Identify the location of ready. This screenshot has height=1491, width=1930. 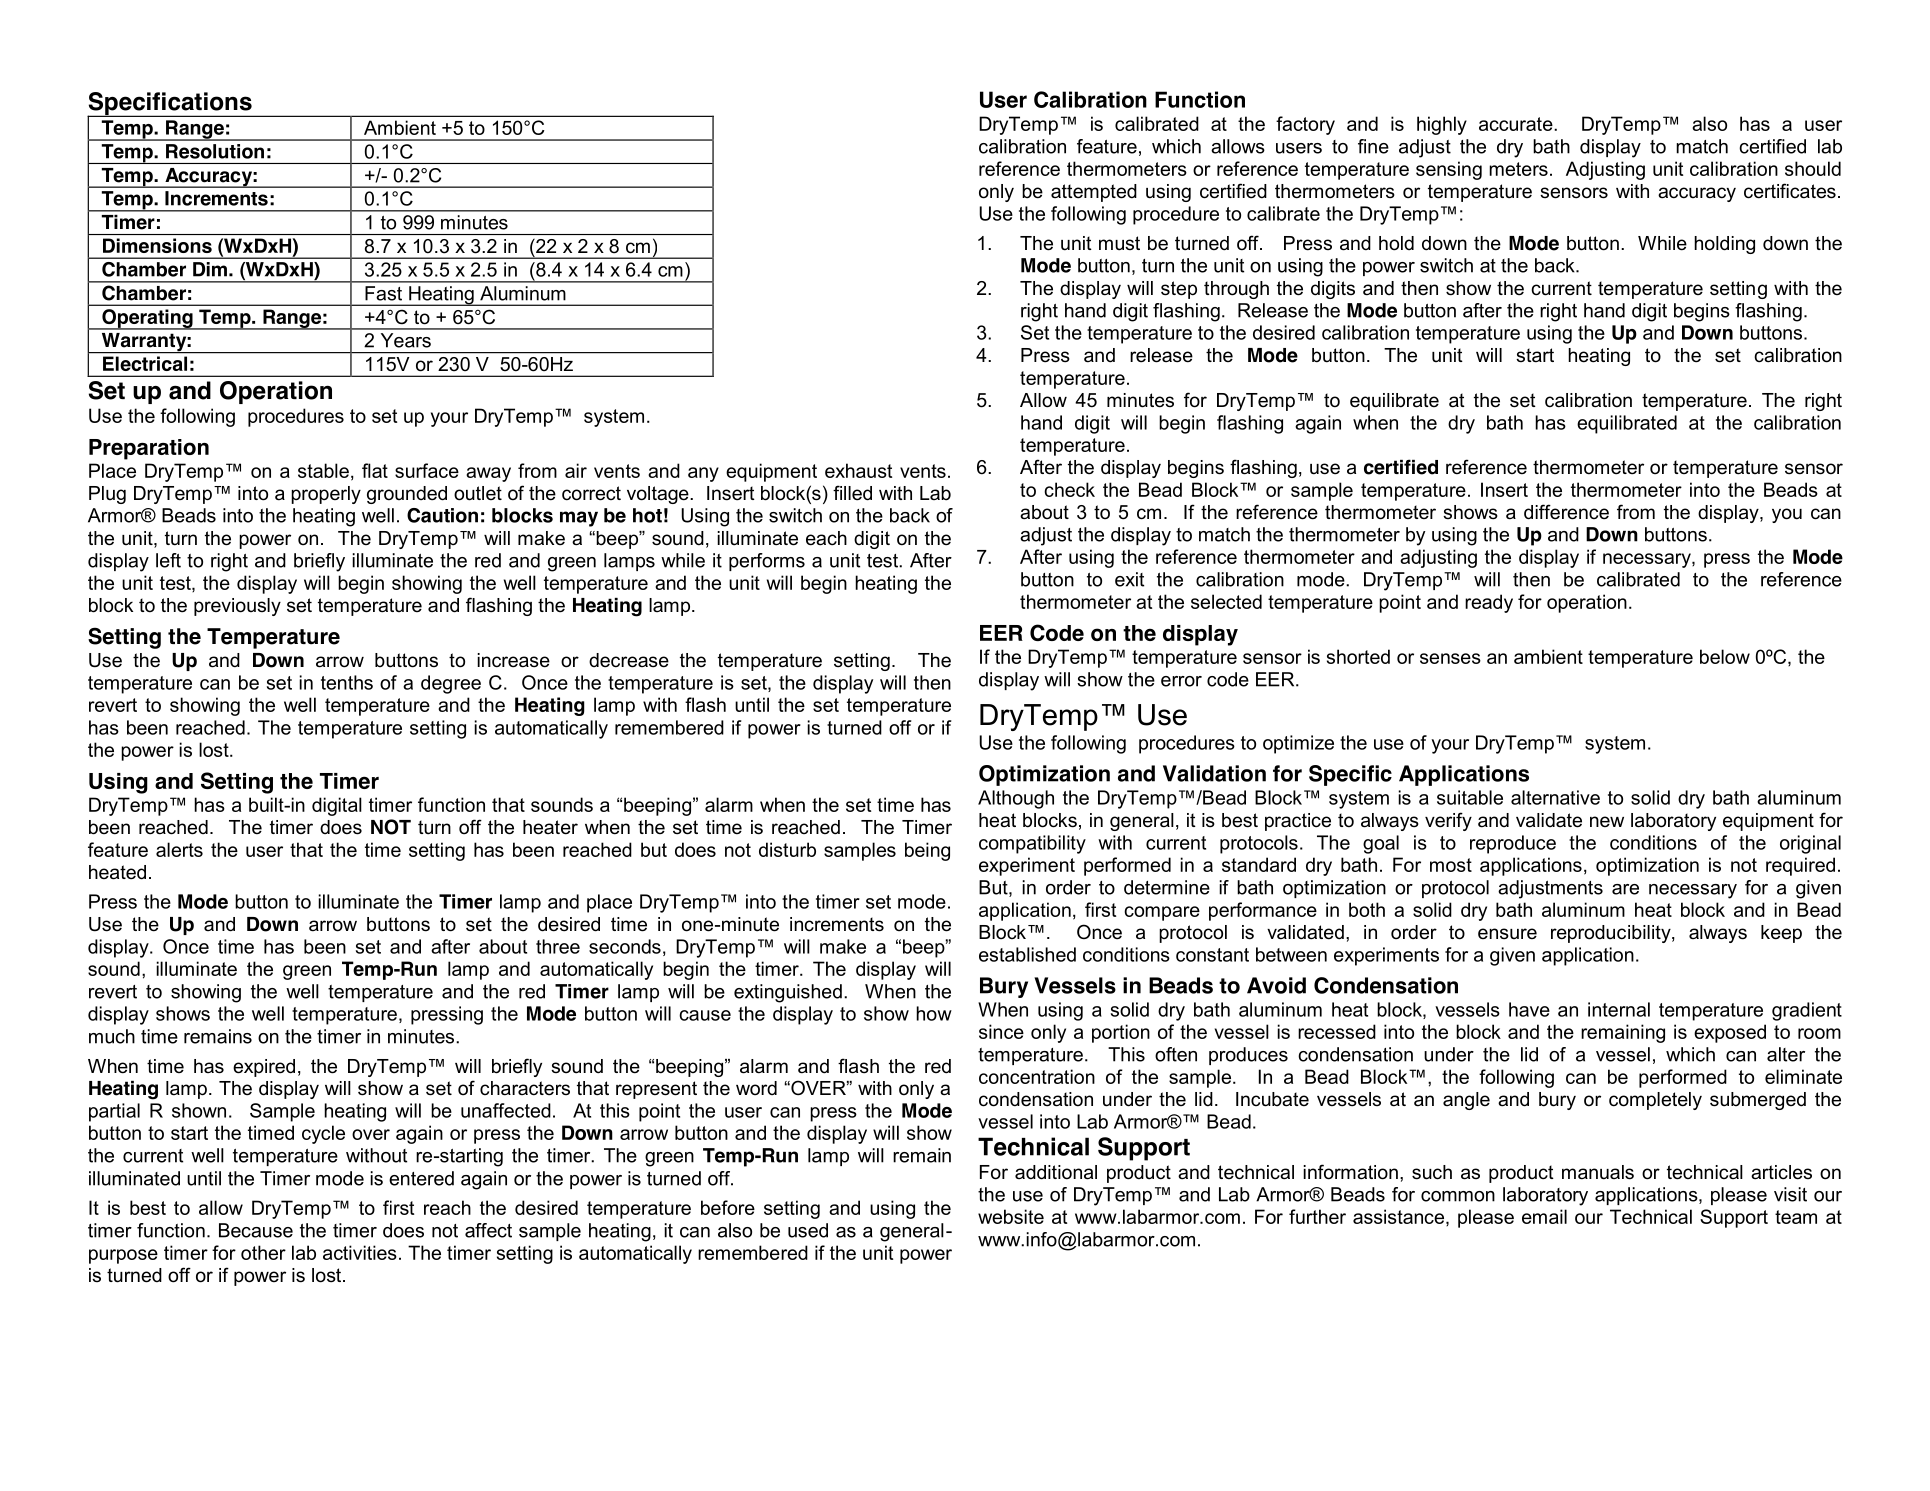
(1489, 603).
